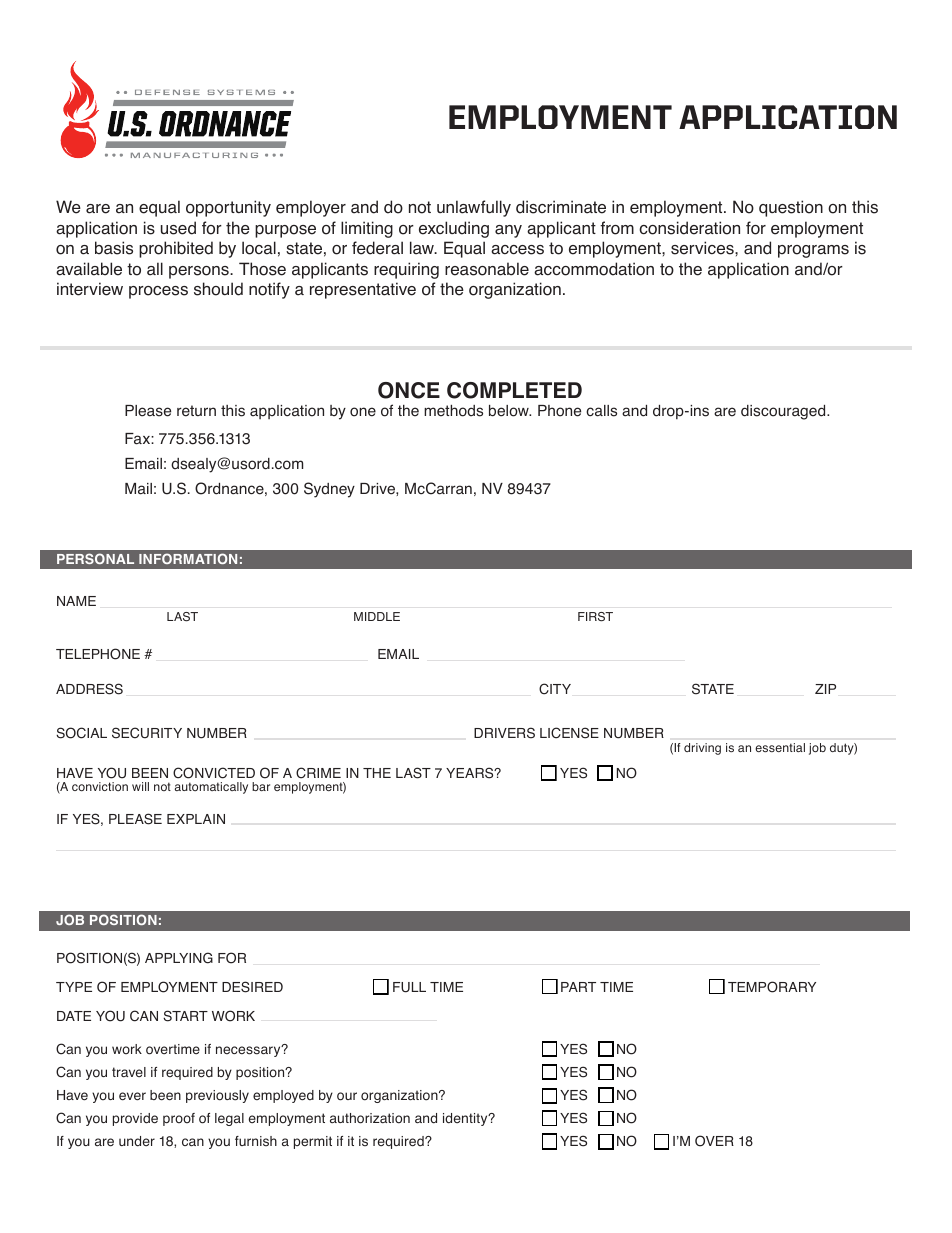 The height and width of the screenshot is (1233, 952). Describe the element at coordinates (772, 987) in the screenshot. I see `TEMPORARY` at that location.
